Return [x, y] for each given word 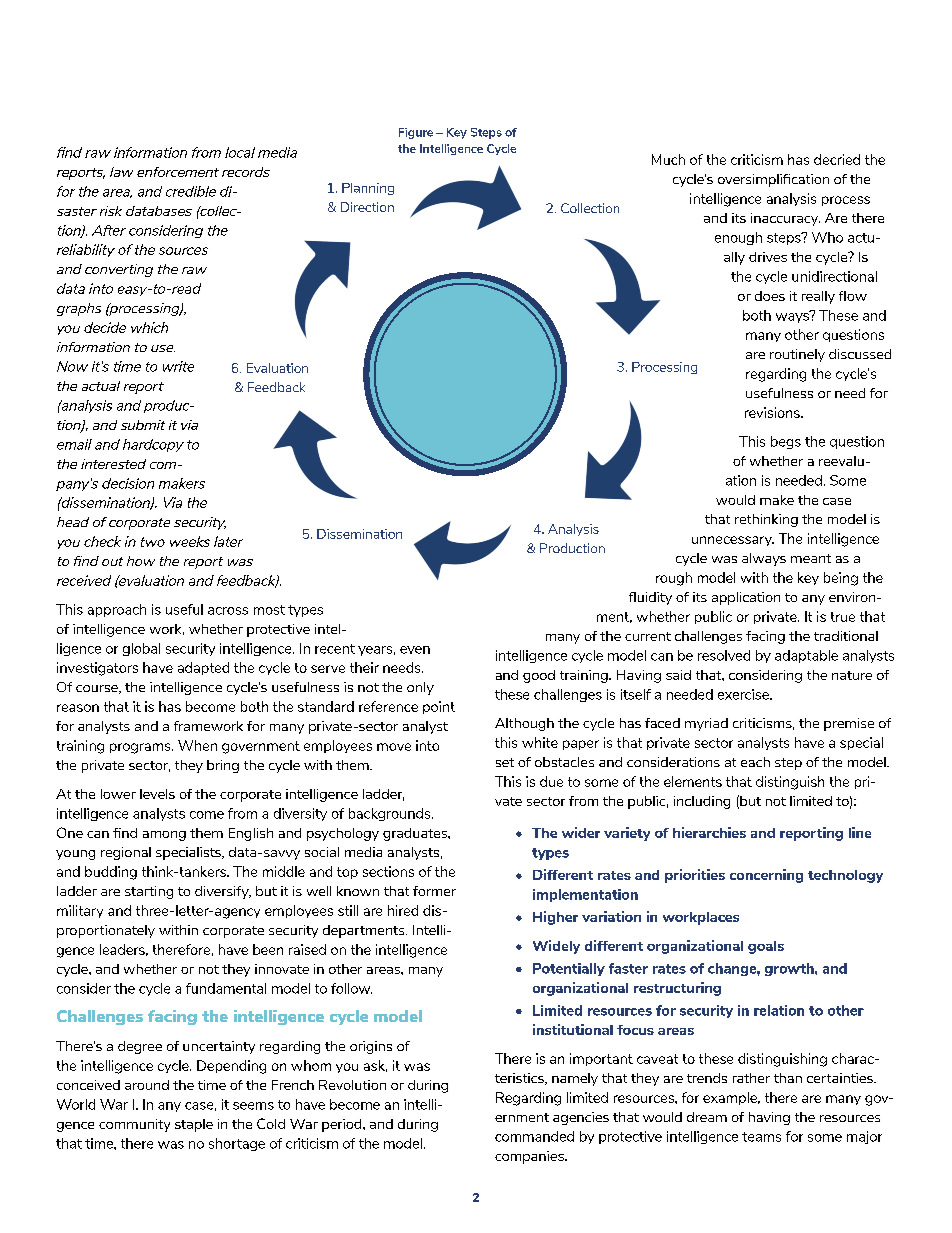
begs [786, 442]
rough [674, 579]
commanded [534, 1136]
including [702, 802]
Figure [416, 133]
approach [117, 610]
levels [157, 794]
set [505, 762]
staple [194, 1125]
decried [837, 159]
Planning [368, 189]
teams [761, 1137]
